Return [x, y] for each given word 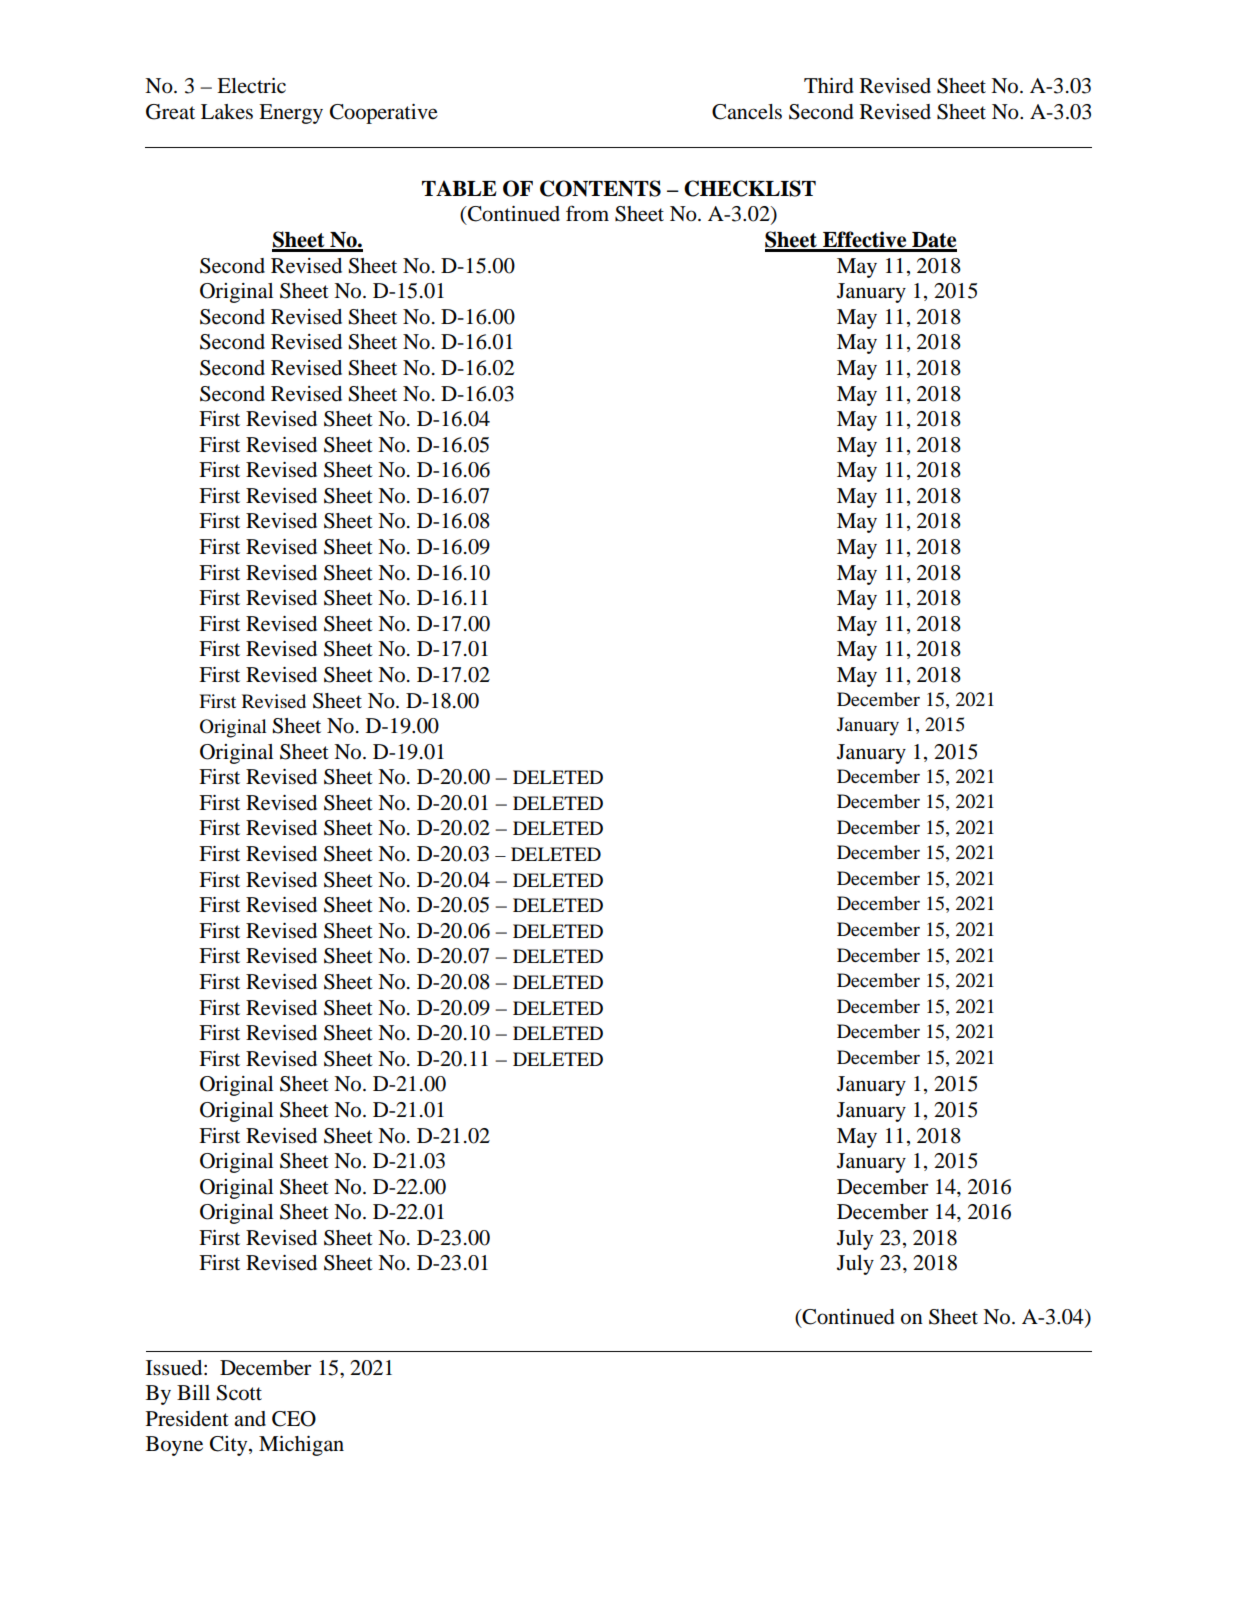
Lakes [227, 112]
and [250, 1419]
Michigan [301, 1446]
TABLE [459, 188]
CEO [294, 1419]
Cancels [747, 112]
